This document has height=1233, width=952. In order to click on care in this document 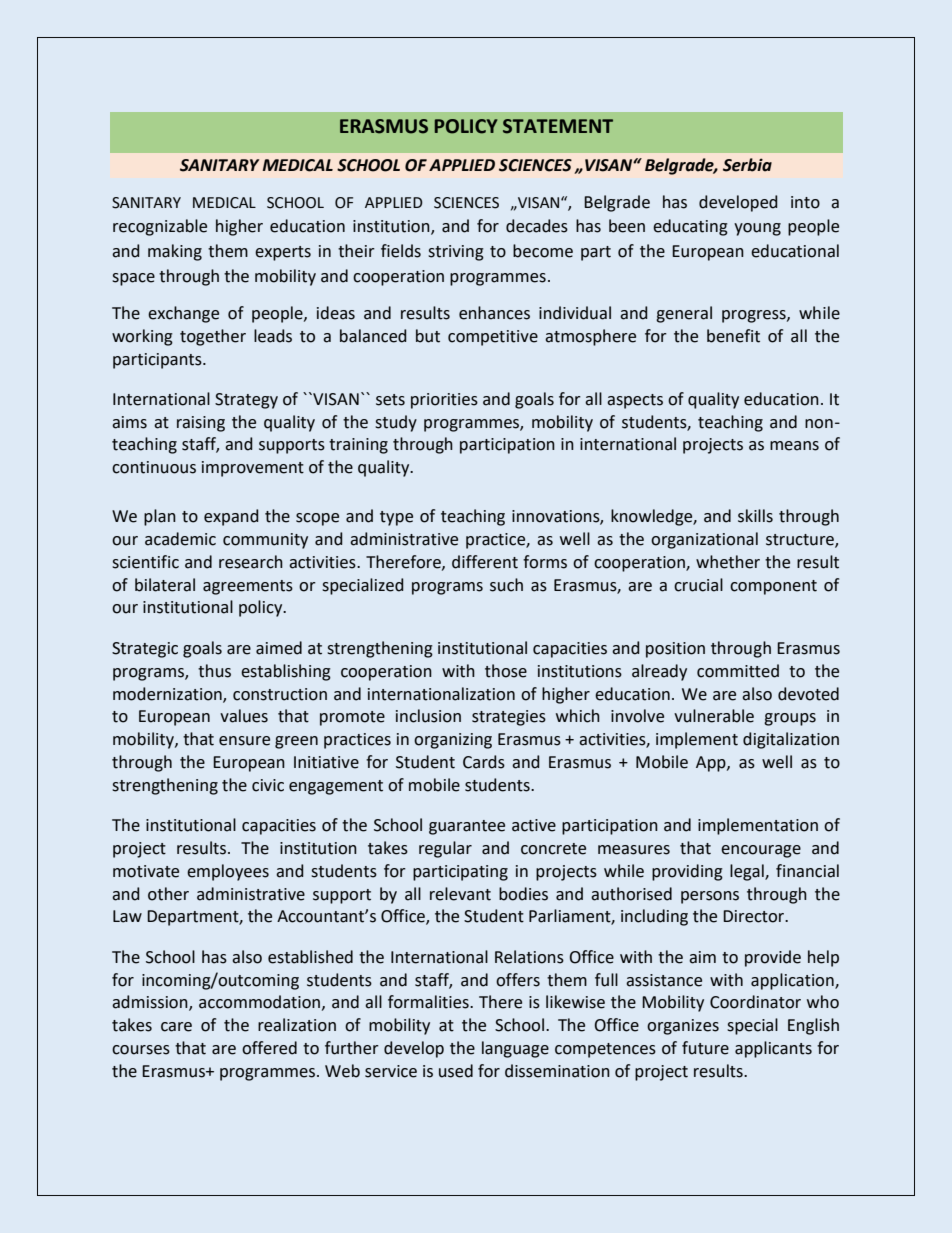, I will do `click(176, 1027)`.
